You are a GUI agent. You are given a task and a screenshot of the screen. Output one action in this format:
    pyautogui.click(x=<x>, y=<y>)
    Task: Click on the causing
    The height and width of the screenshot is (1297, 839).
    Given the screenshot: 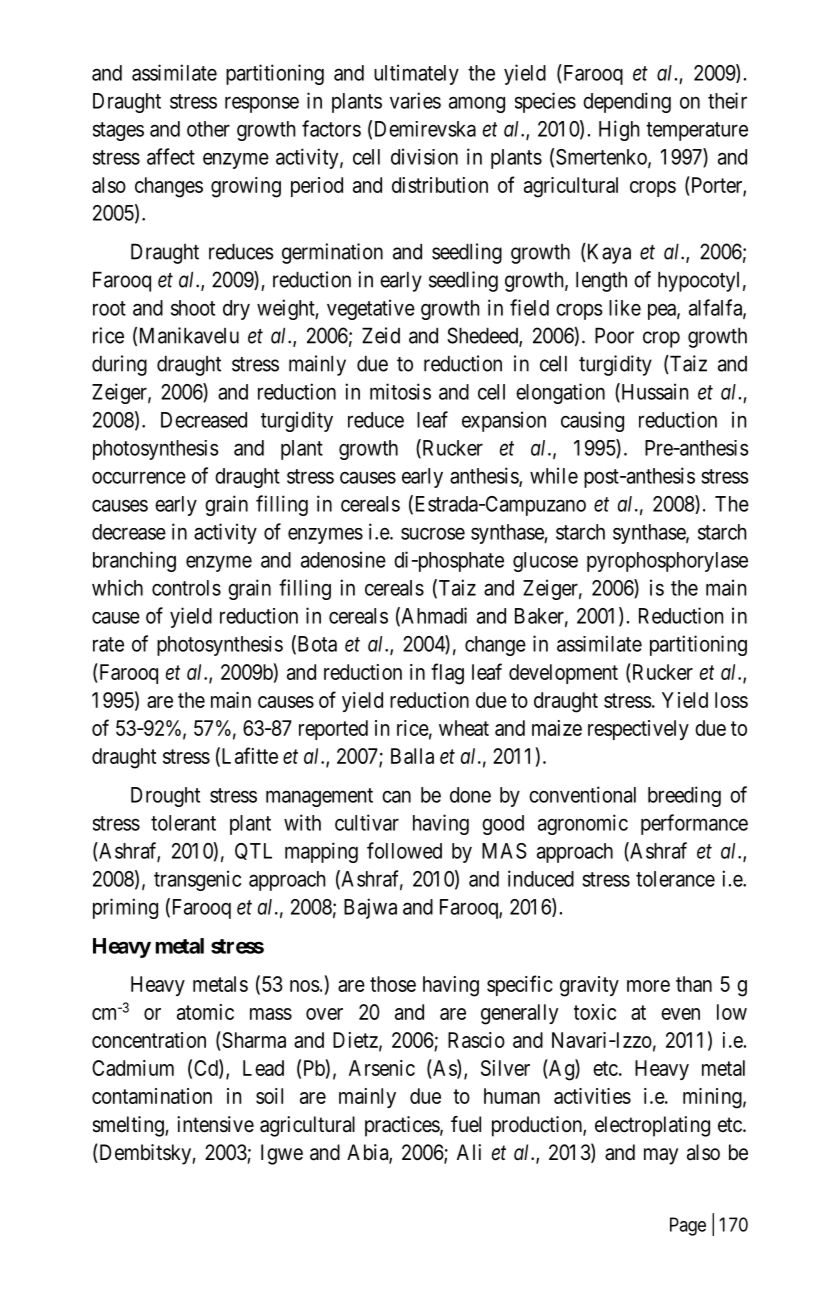 What is the action you would take?
    pyautogui.click(x=592, y=421)
